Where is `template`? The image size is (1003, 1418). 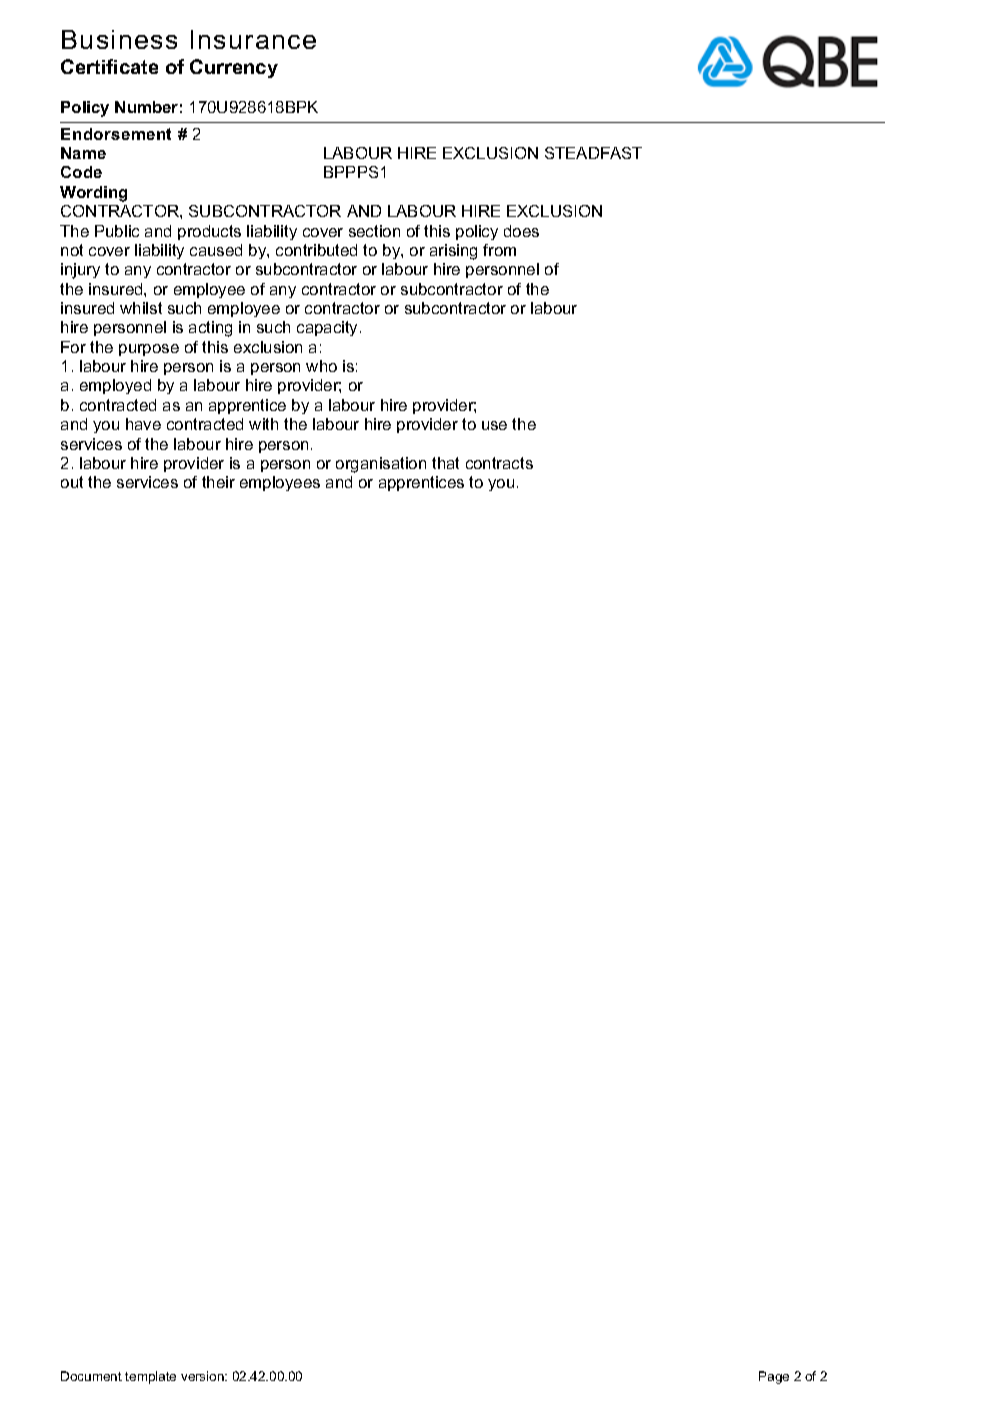 template is located at coordinates (150, 1377).
